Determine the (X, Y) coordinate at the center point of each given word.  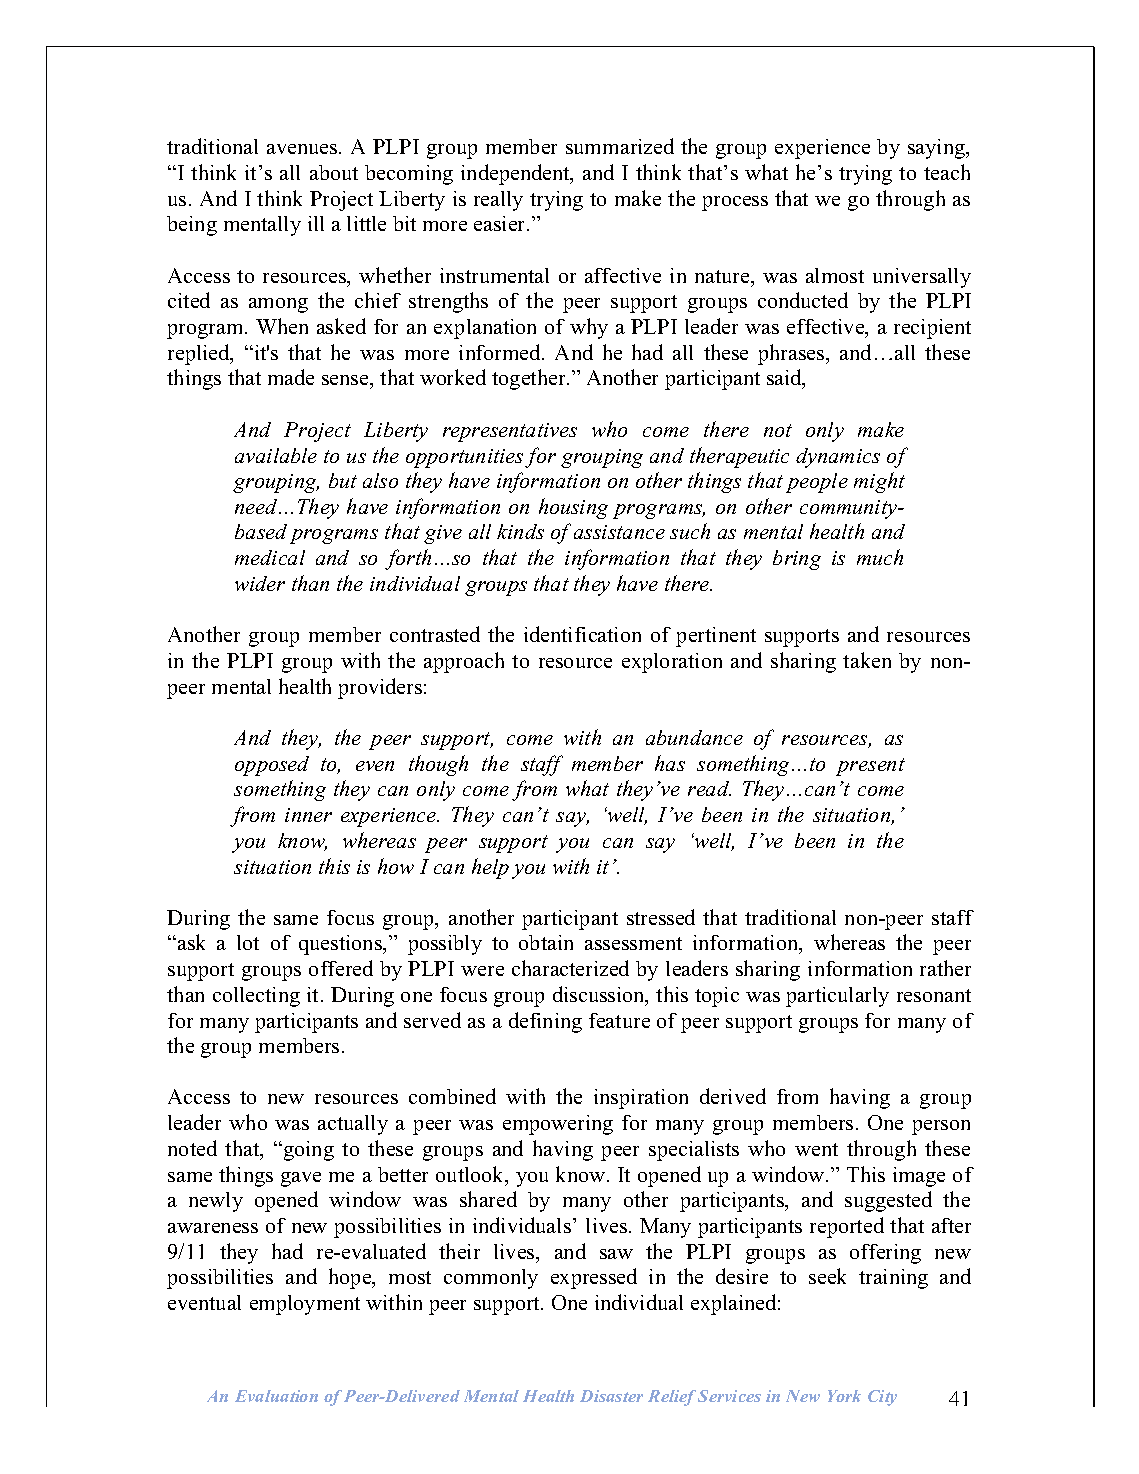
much (880, 557)
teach (947, 172)
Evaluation (276, 1396)
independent (516, 174)
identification (582, 634)
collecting (256, 997)
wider (260, 583)
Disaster (611, 1396)
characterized (570, 968)
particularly (837, 997)
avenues (303, 149)
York (844, 1396)
